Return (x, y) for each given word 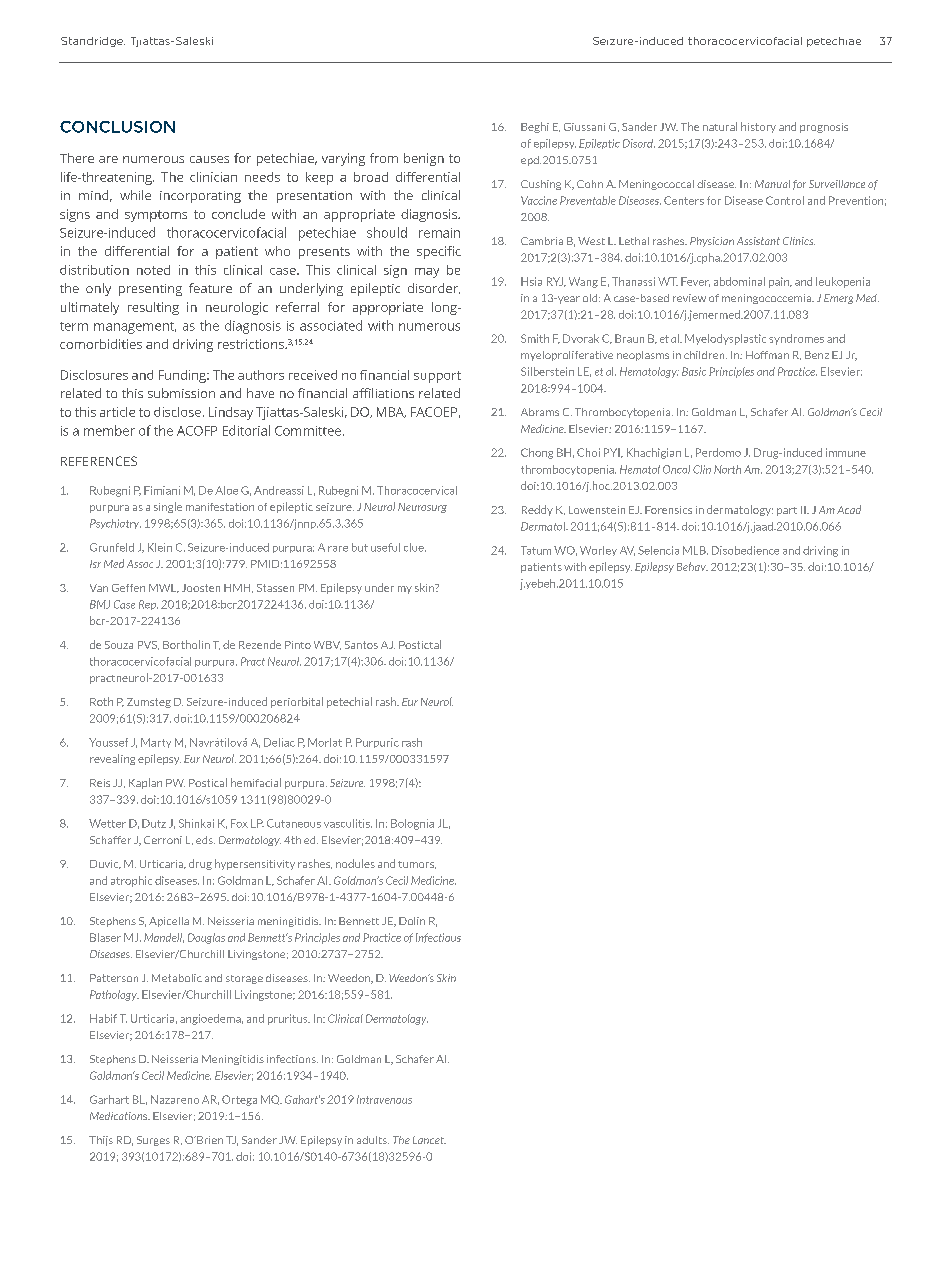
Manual (772, 184)
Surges (153, 1141)
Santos (361, 645)
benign (424, 159)
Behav (692, 566)
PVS (148, 645)
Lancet (429, 1140)
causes (209, 159)
